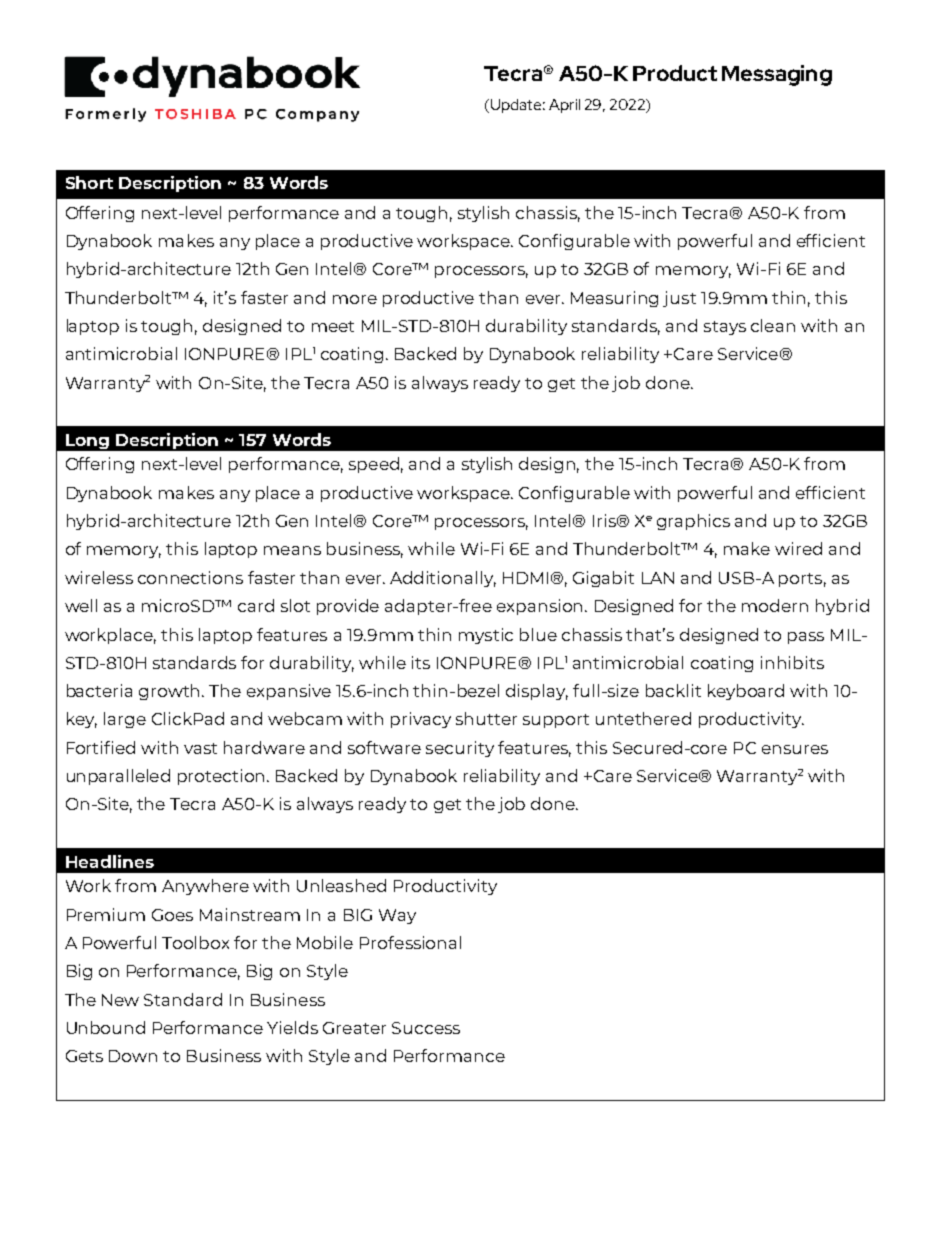  Describe the element at coordinates (777, 75) in the document. I see `Messaging` at that location.
